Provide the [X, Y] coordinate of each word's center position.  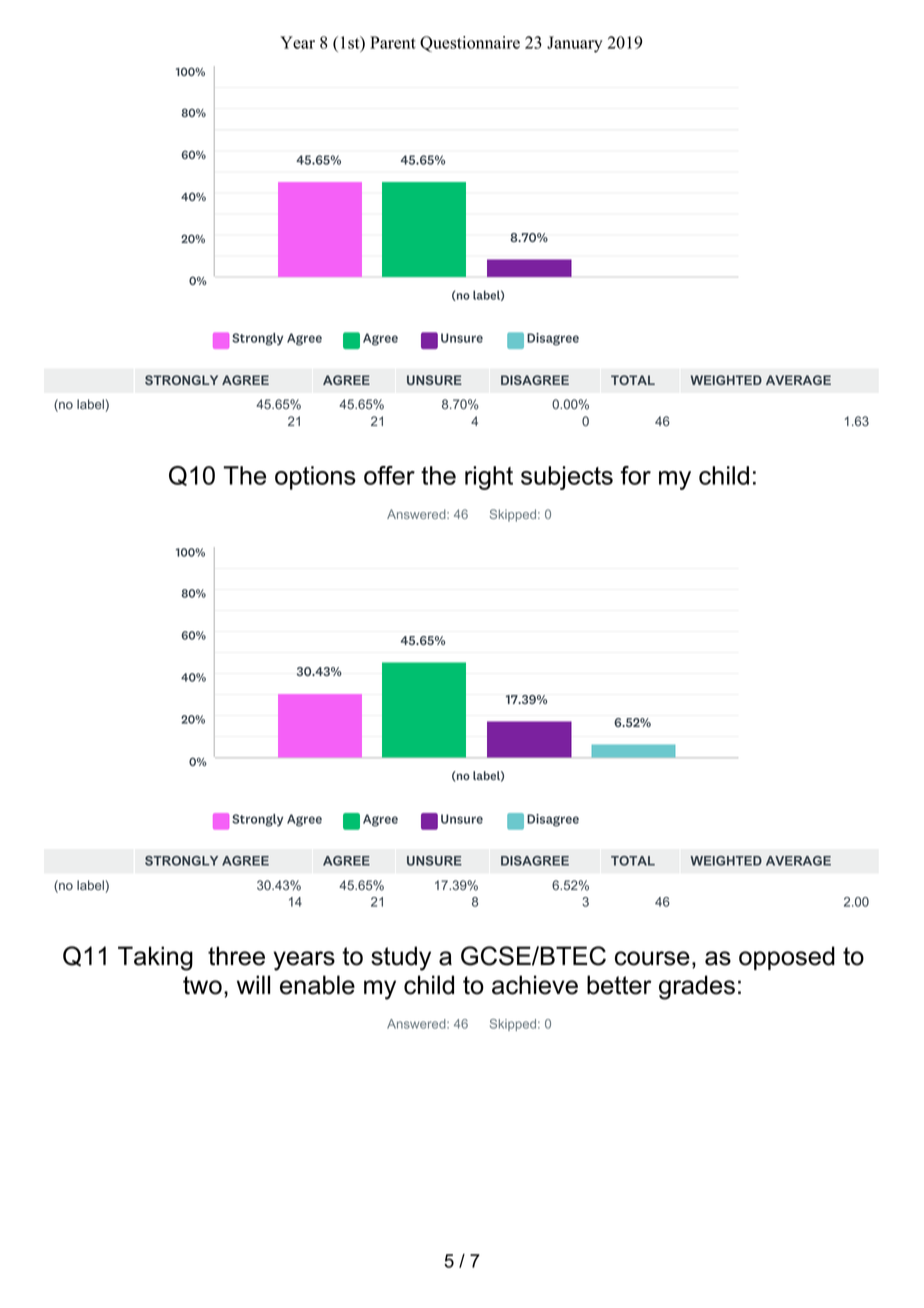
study [401, 958]
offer [389, 475]
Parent [393, 42]
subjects [567, 478]
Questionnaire [470, 44]
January [575, 44]
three [236, 956]
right [489, 478]
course [652, 958]
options [315, 478]
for [636, 475]
